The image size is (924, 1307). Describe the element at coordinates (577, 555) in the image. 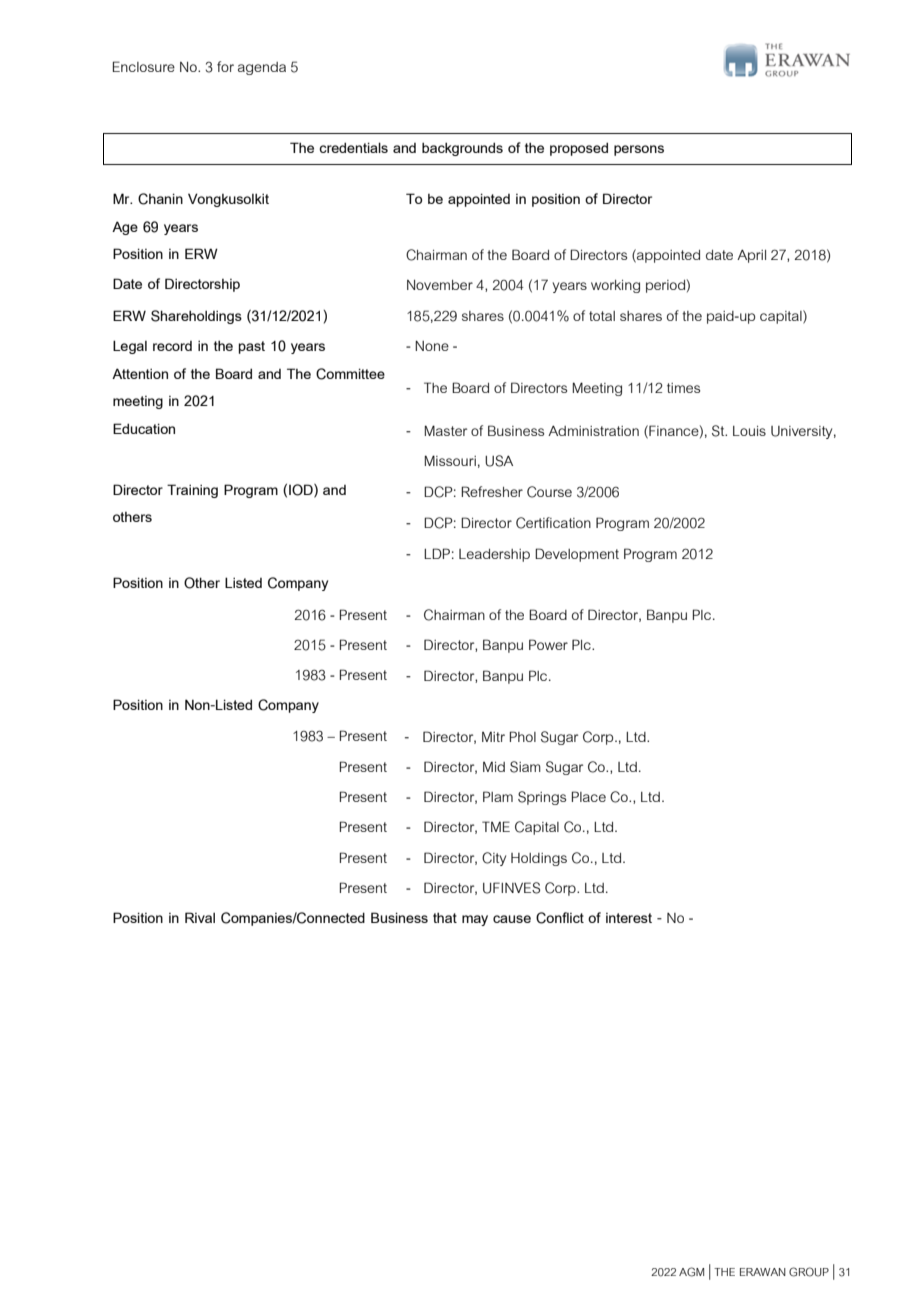

I see `Development` at that location.
